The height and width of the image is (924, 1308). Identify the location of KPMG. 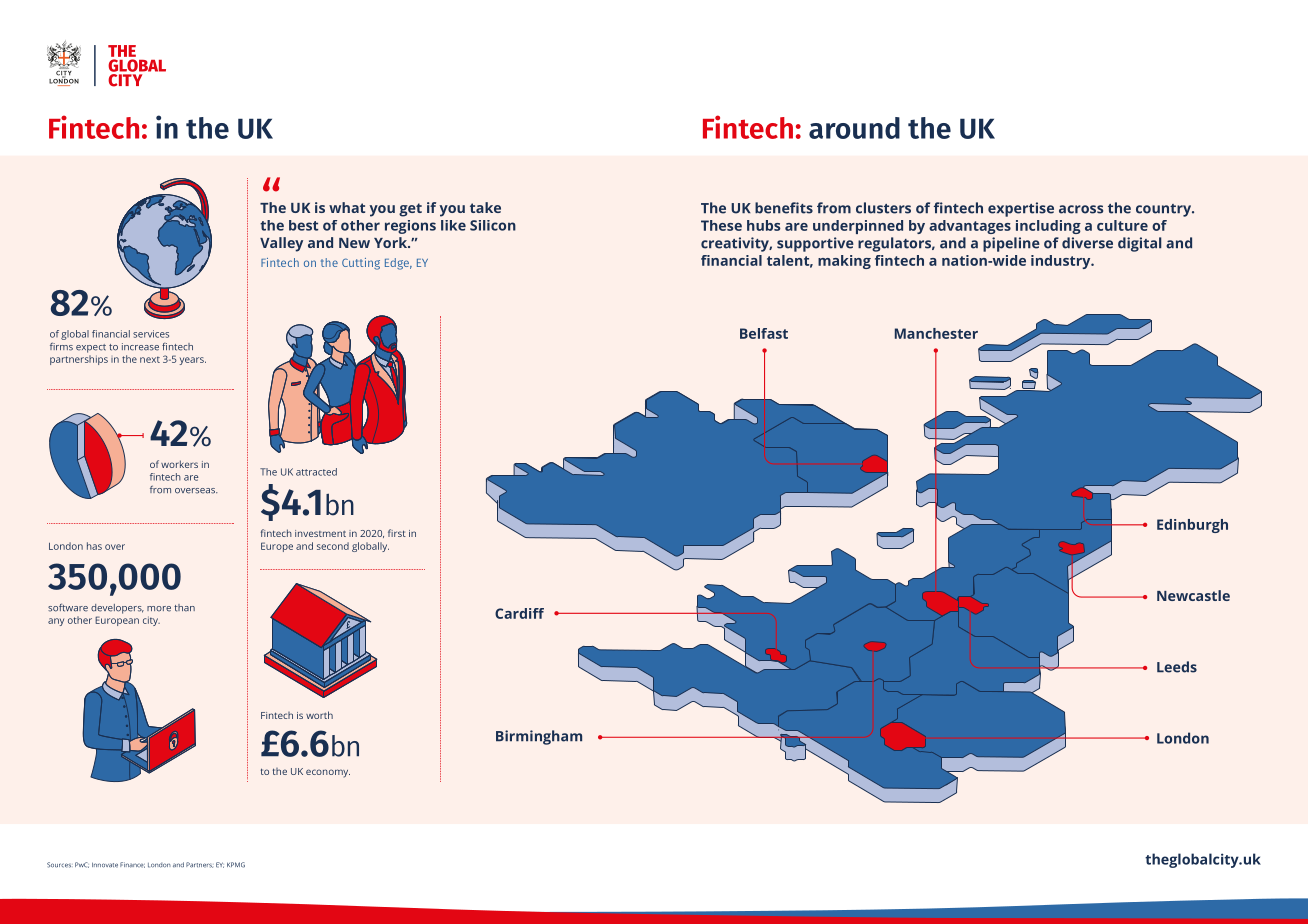
(236, 865).
